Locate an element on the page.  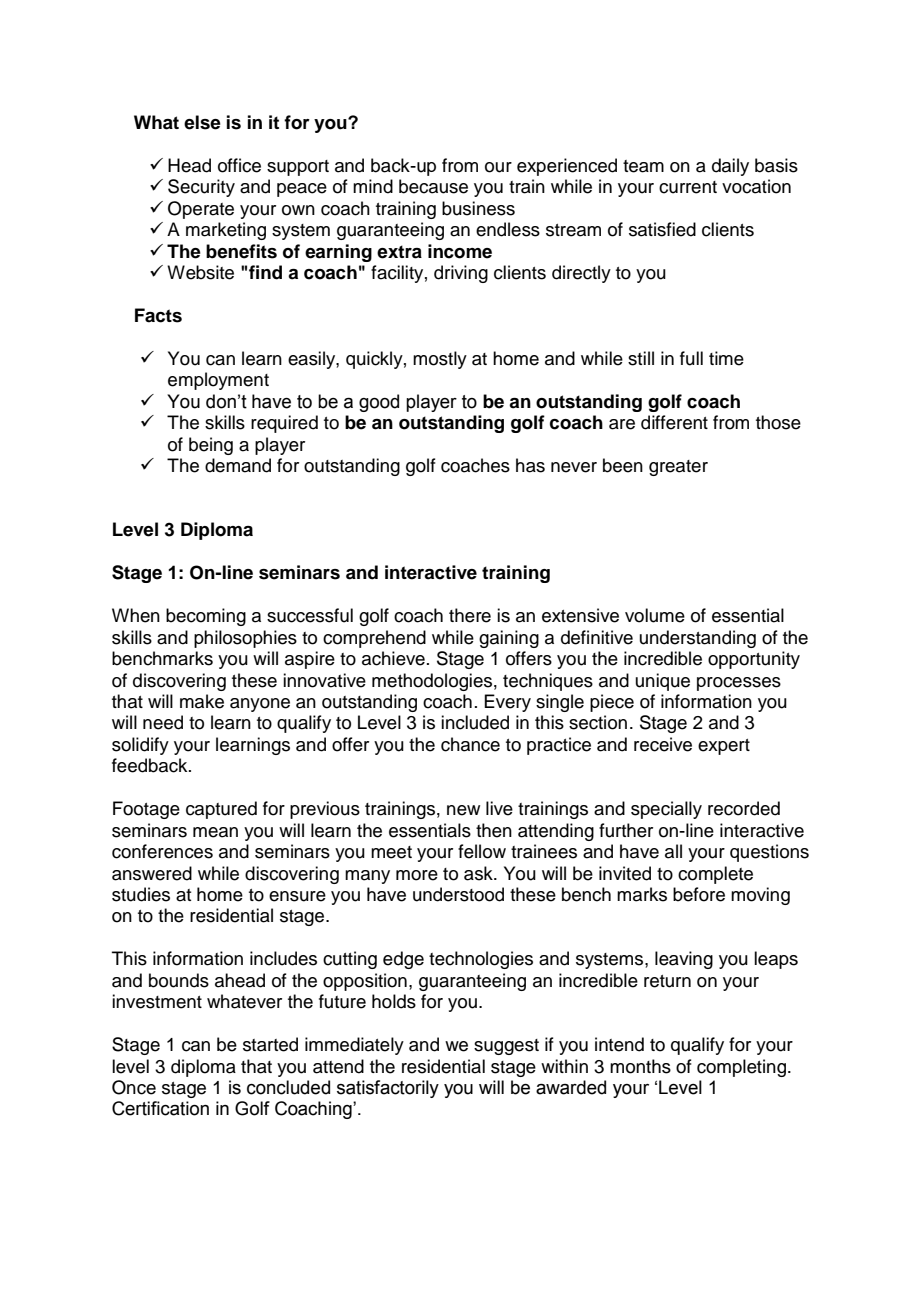
full is located at coordinates (691, 358).
